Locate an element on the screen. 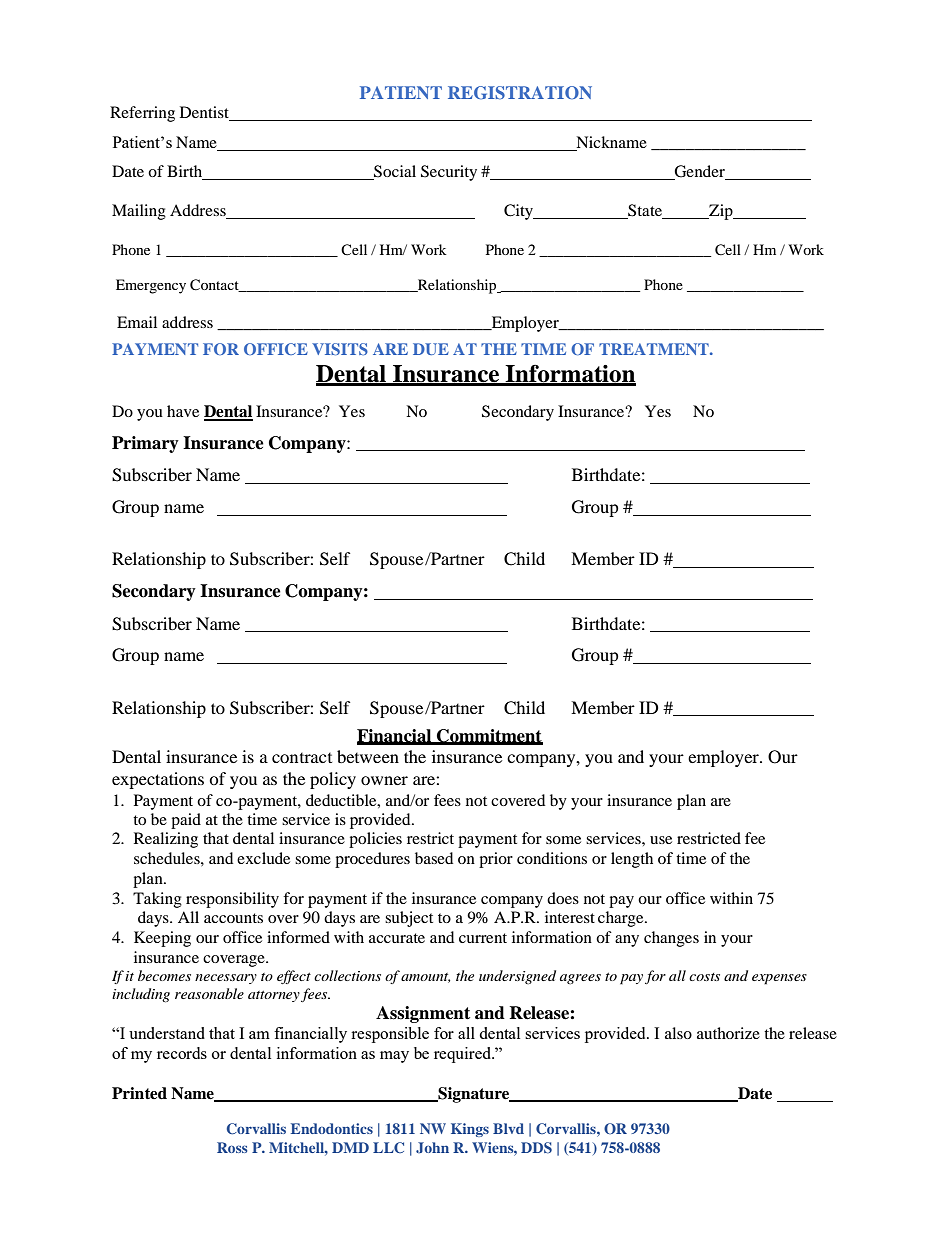 The image size is (952, 1233). between is located at coordinates (368, 756).
